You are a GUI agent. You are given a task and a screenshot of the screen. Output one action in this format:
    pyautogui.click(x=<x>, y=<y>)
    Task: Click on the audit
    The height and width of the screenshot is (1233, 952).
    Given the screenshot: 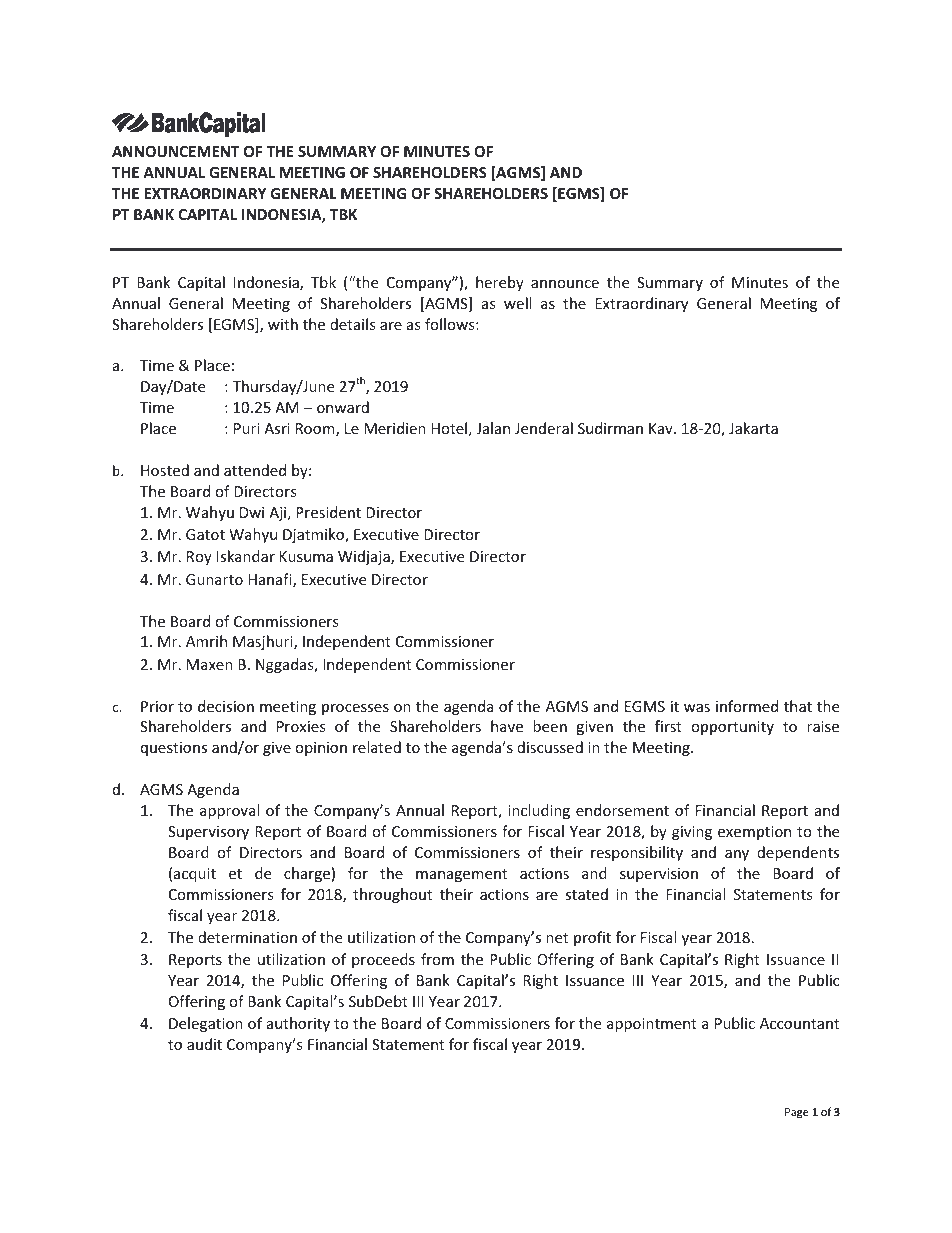 What is the action you would take?
    pyautogui.click(x=204, y=1044)
